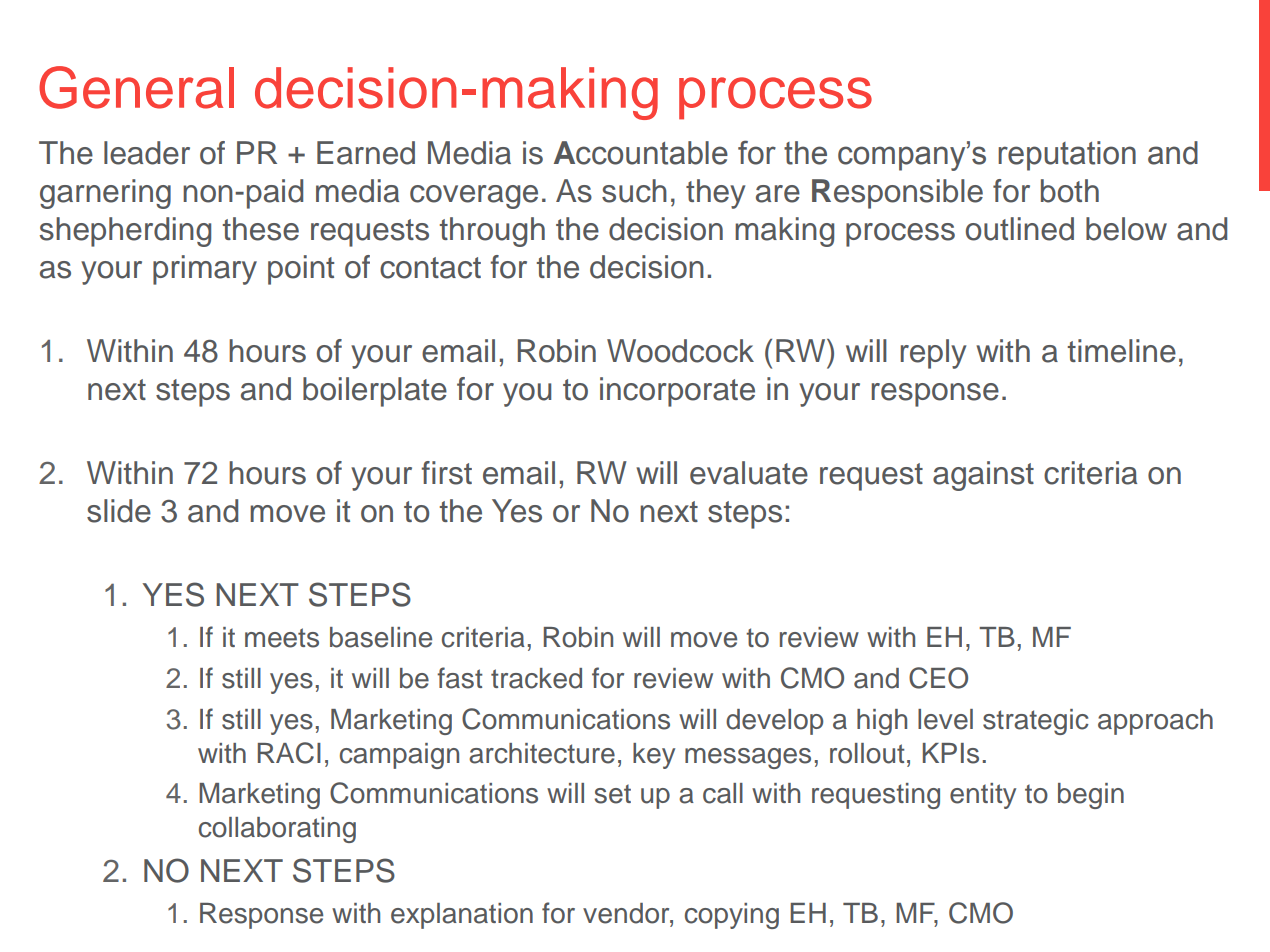 The image size is (1270, 952). Describe the element at coordinates (732, 916) in the screenshot. I see `copying` at that location.
